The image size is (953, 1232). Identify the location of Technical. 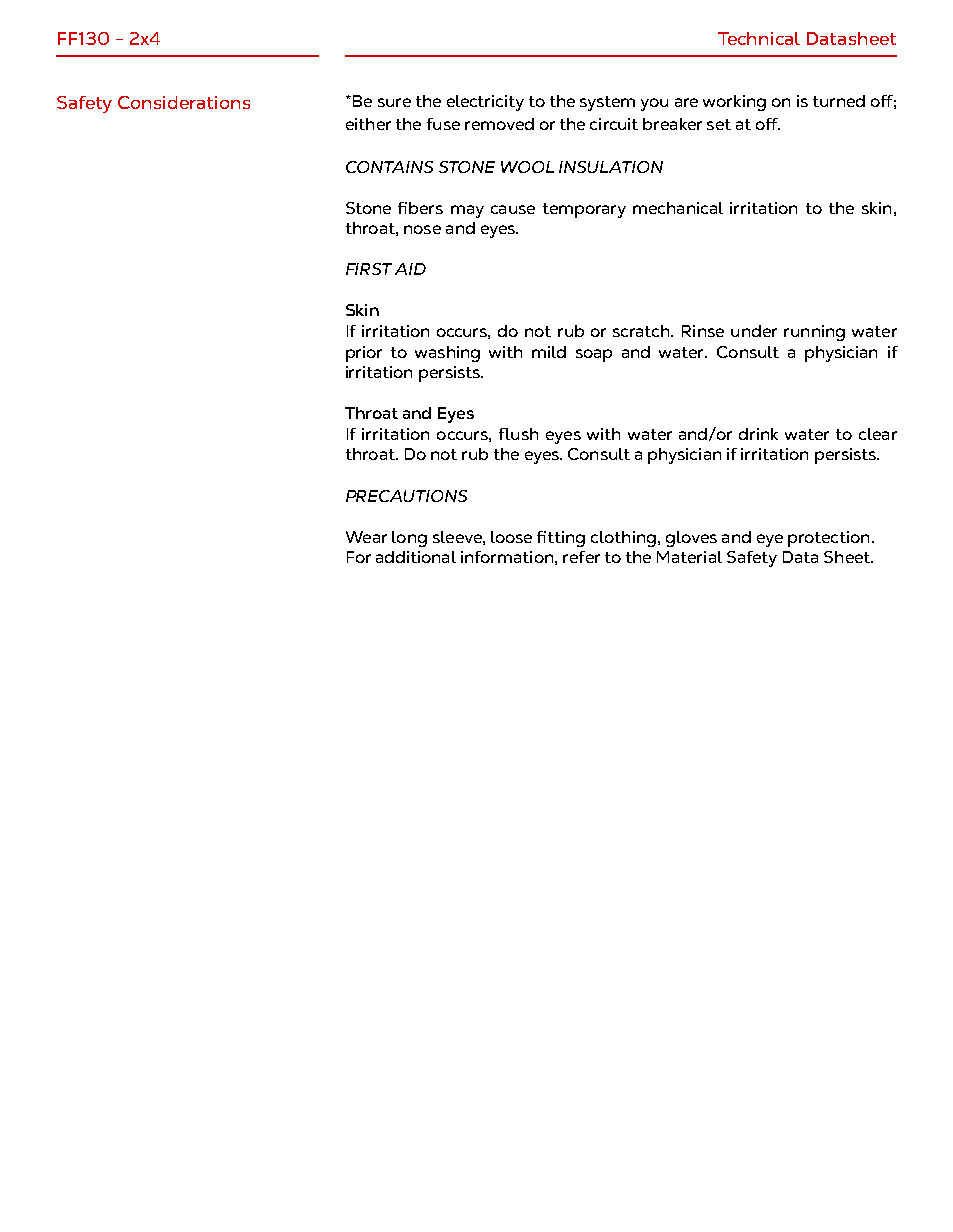
(759, 38).
